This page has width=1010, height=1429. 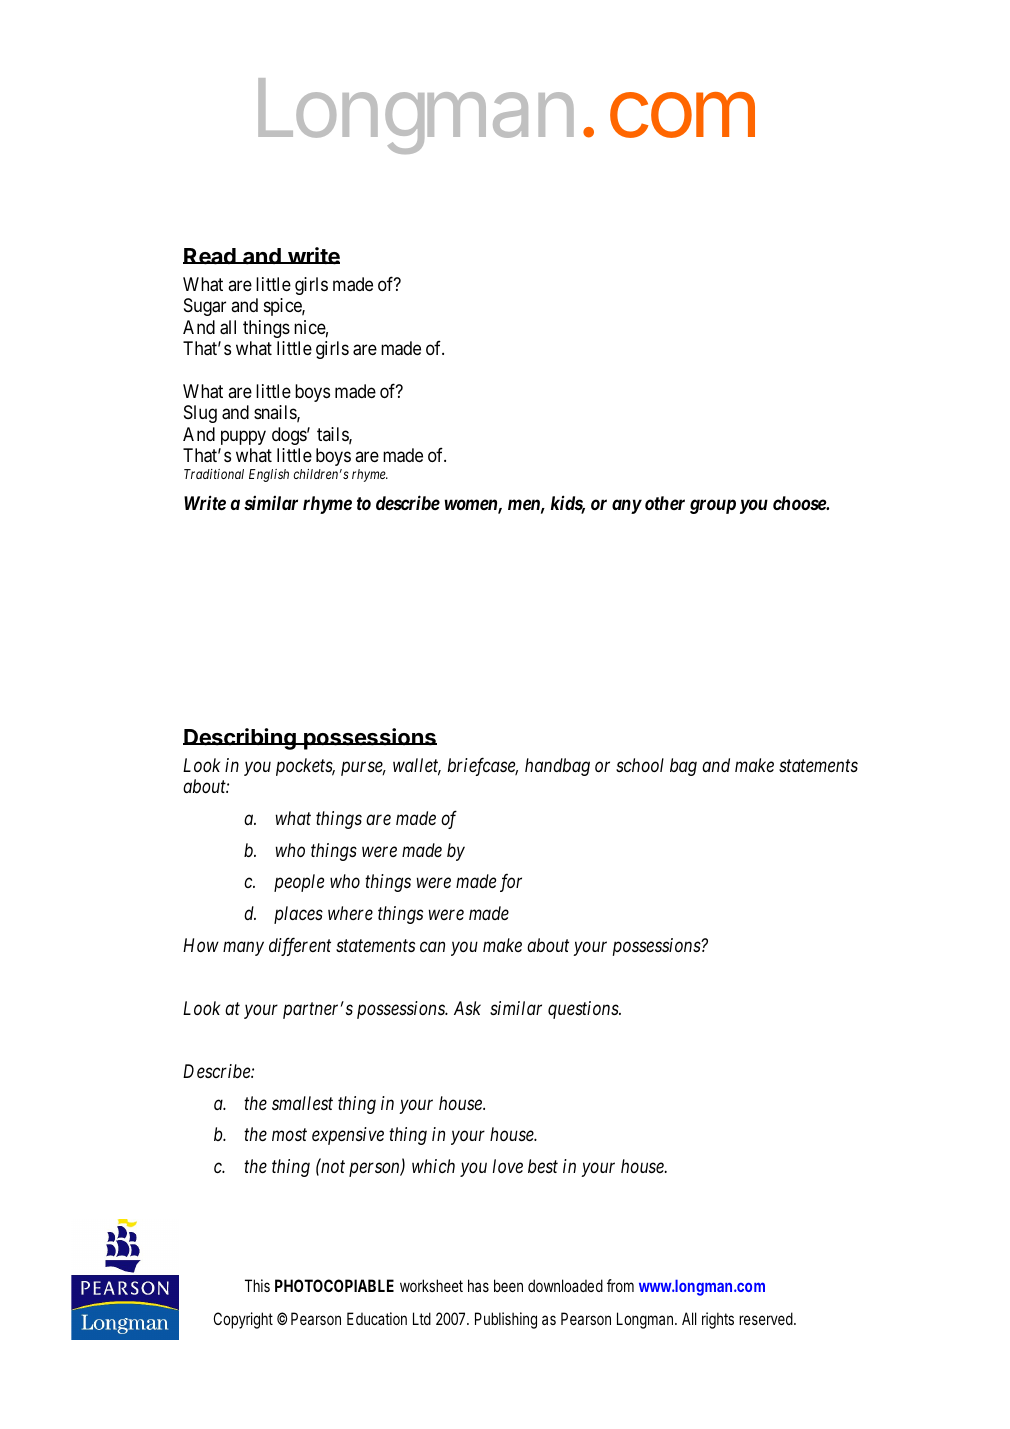 I want to click on Sugar, so click(x=205, y=307).
